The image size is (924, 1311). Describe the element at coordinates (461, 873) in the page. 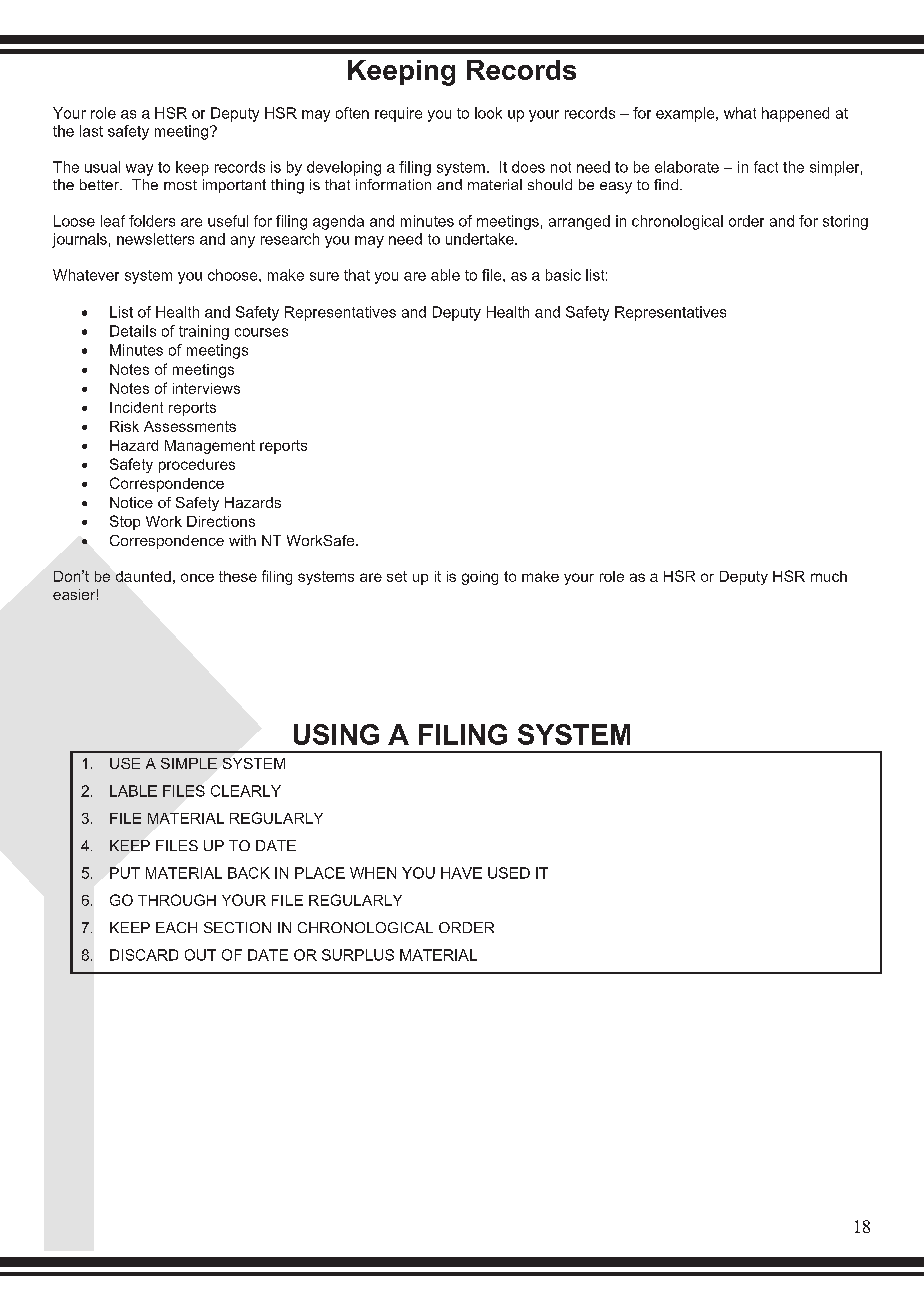

I see `HAVE` at that location.
